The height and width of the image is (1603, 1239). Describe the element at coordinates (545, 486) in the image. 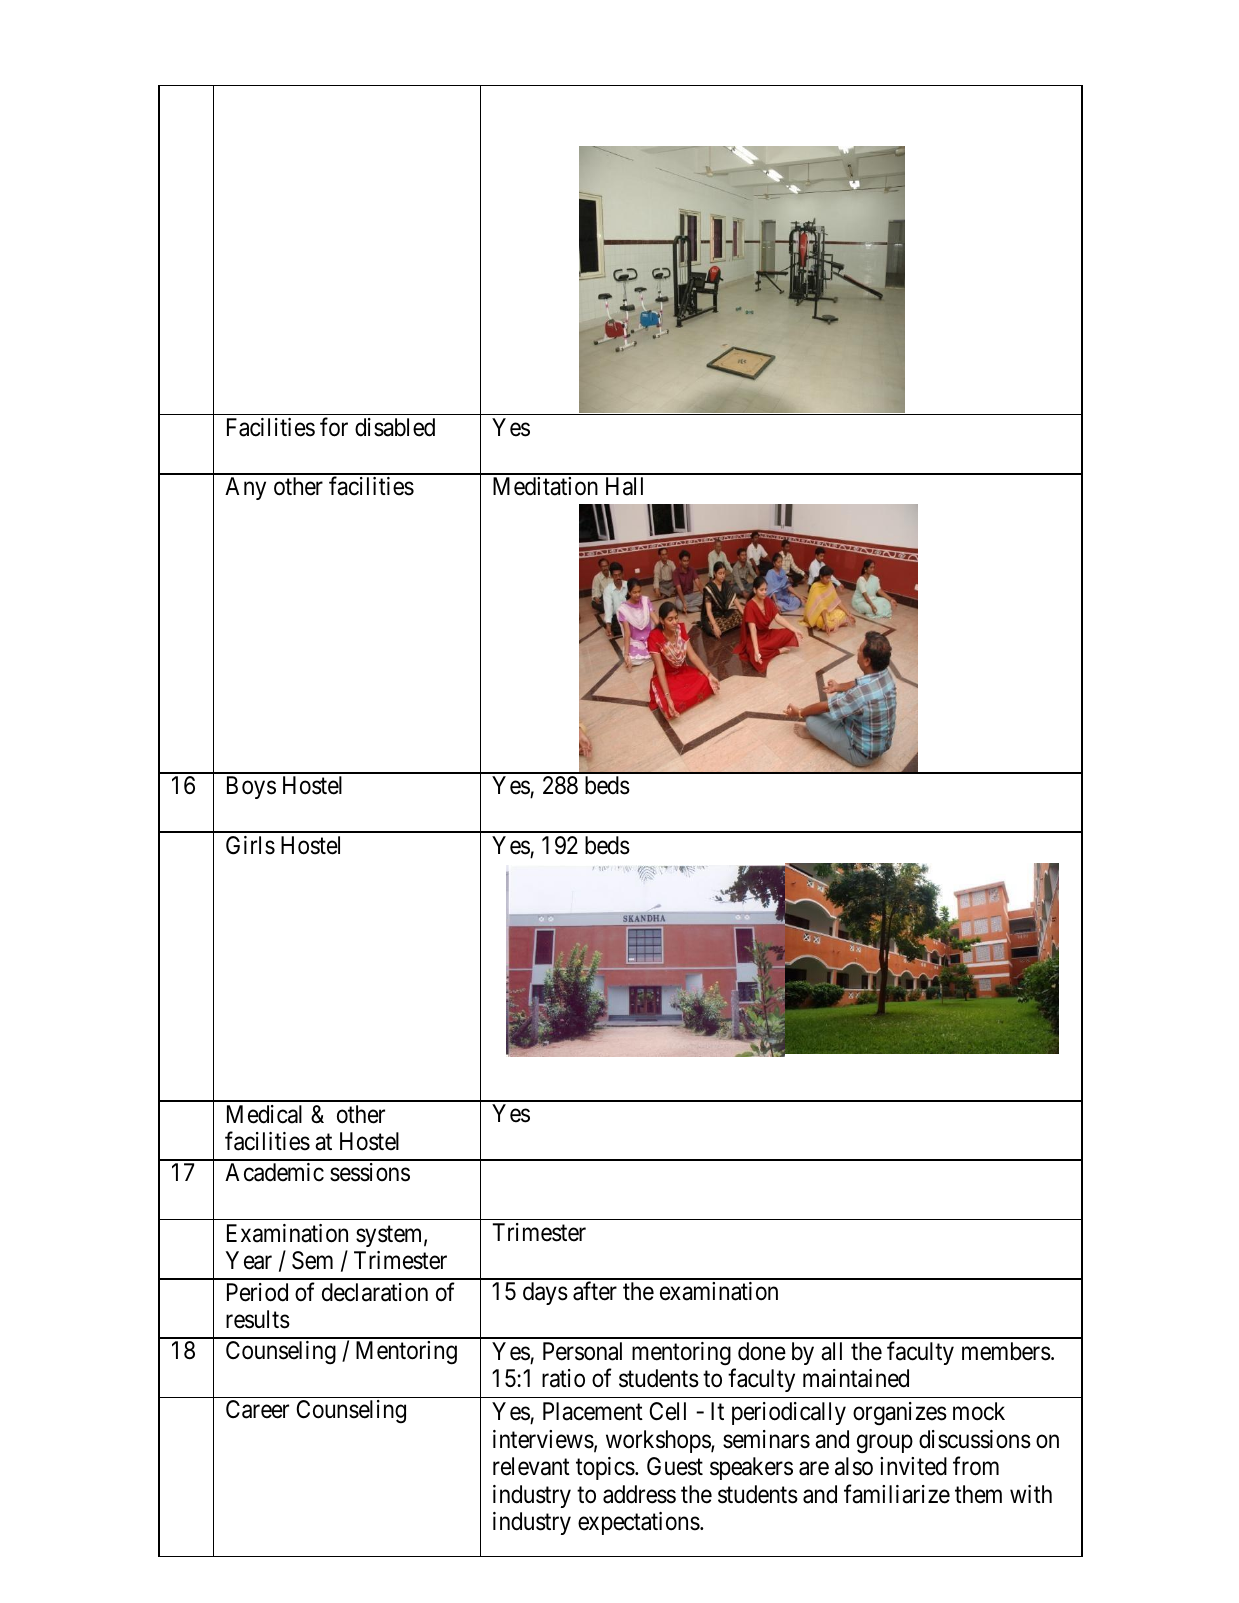

I see `Meditation` at that location.
